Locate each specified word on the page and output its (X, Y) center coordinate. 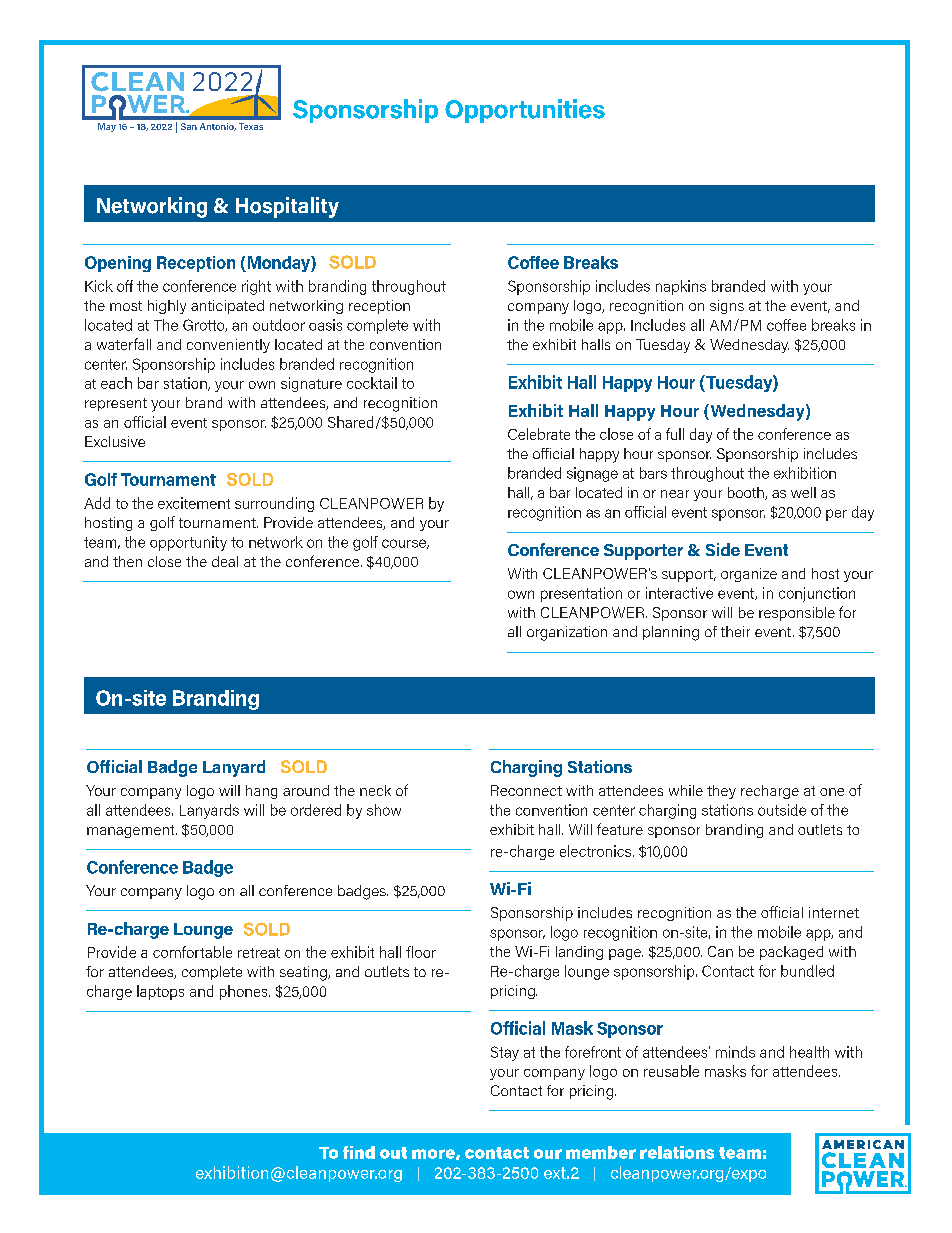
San (189, 126)
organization (567, 633)
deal (225, 561)
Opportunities (525, 111)
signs (727, 307)
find (359, 1152)
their (735, 631)
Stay (505, 1053)
